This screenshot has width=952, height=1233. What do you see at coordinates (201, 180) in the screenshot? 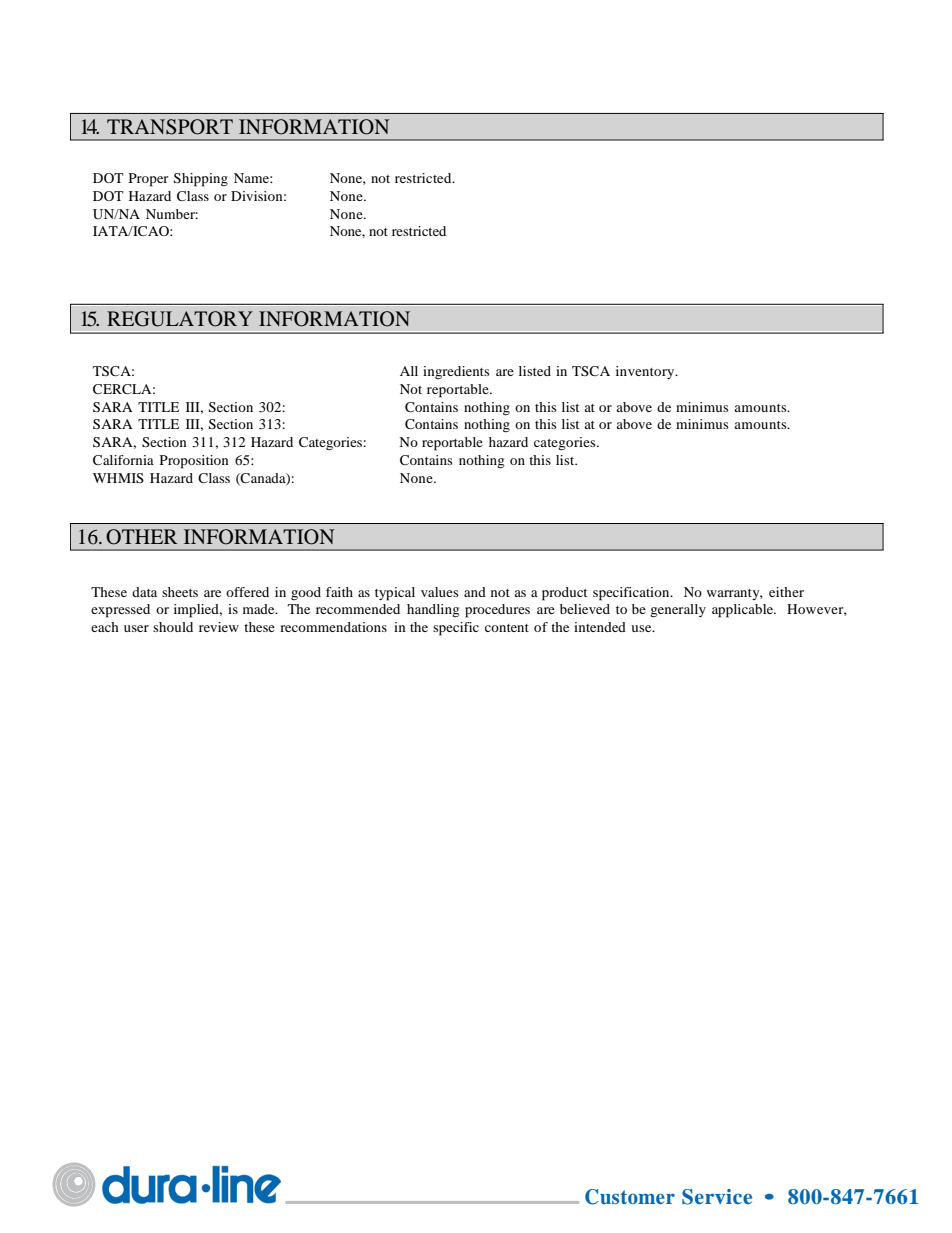
I see `Shipping` at bounding box center [201, 180].
